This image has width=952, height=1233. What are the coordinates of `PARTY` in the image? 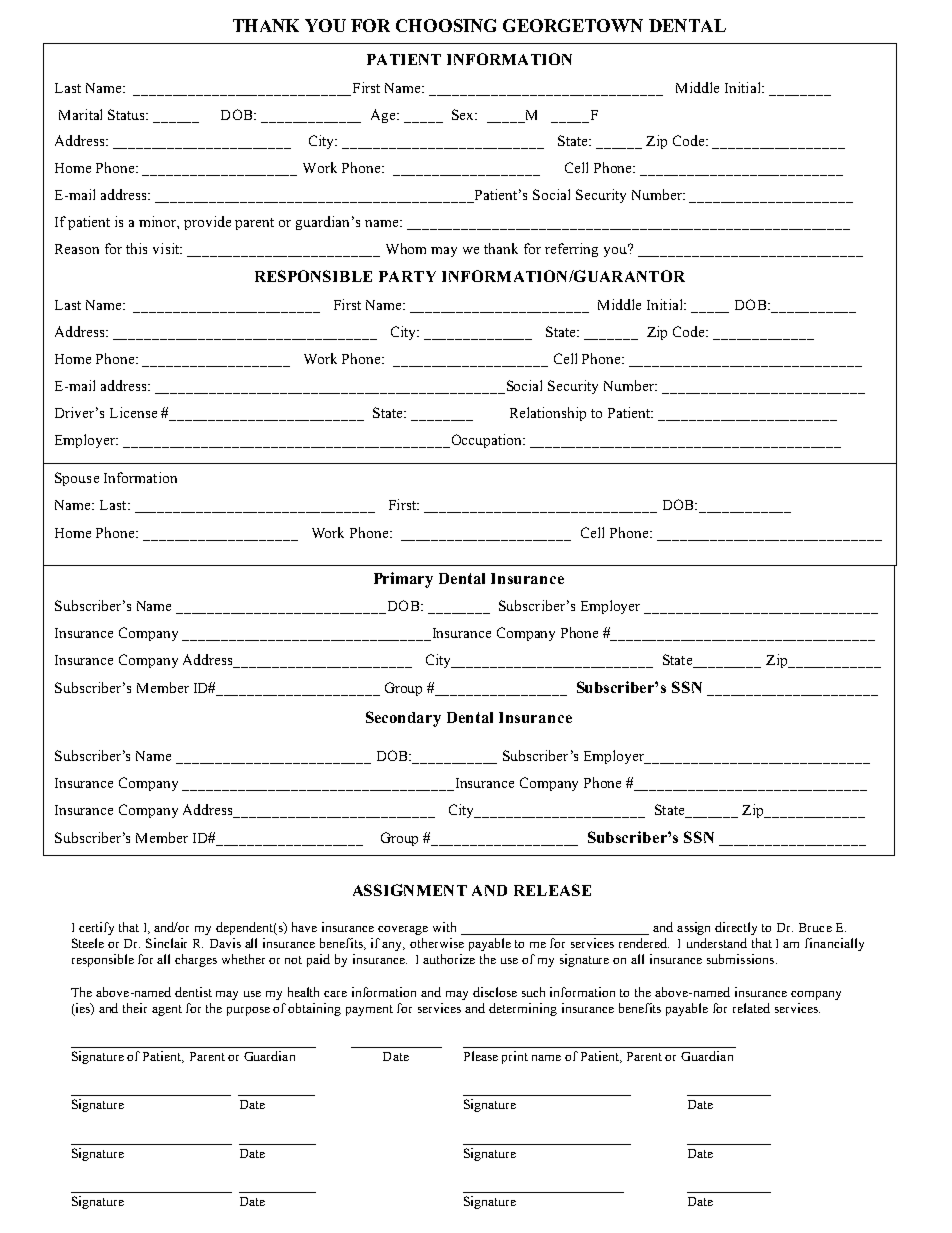 It's located at (407, 276).
